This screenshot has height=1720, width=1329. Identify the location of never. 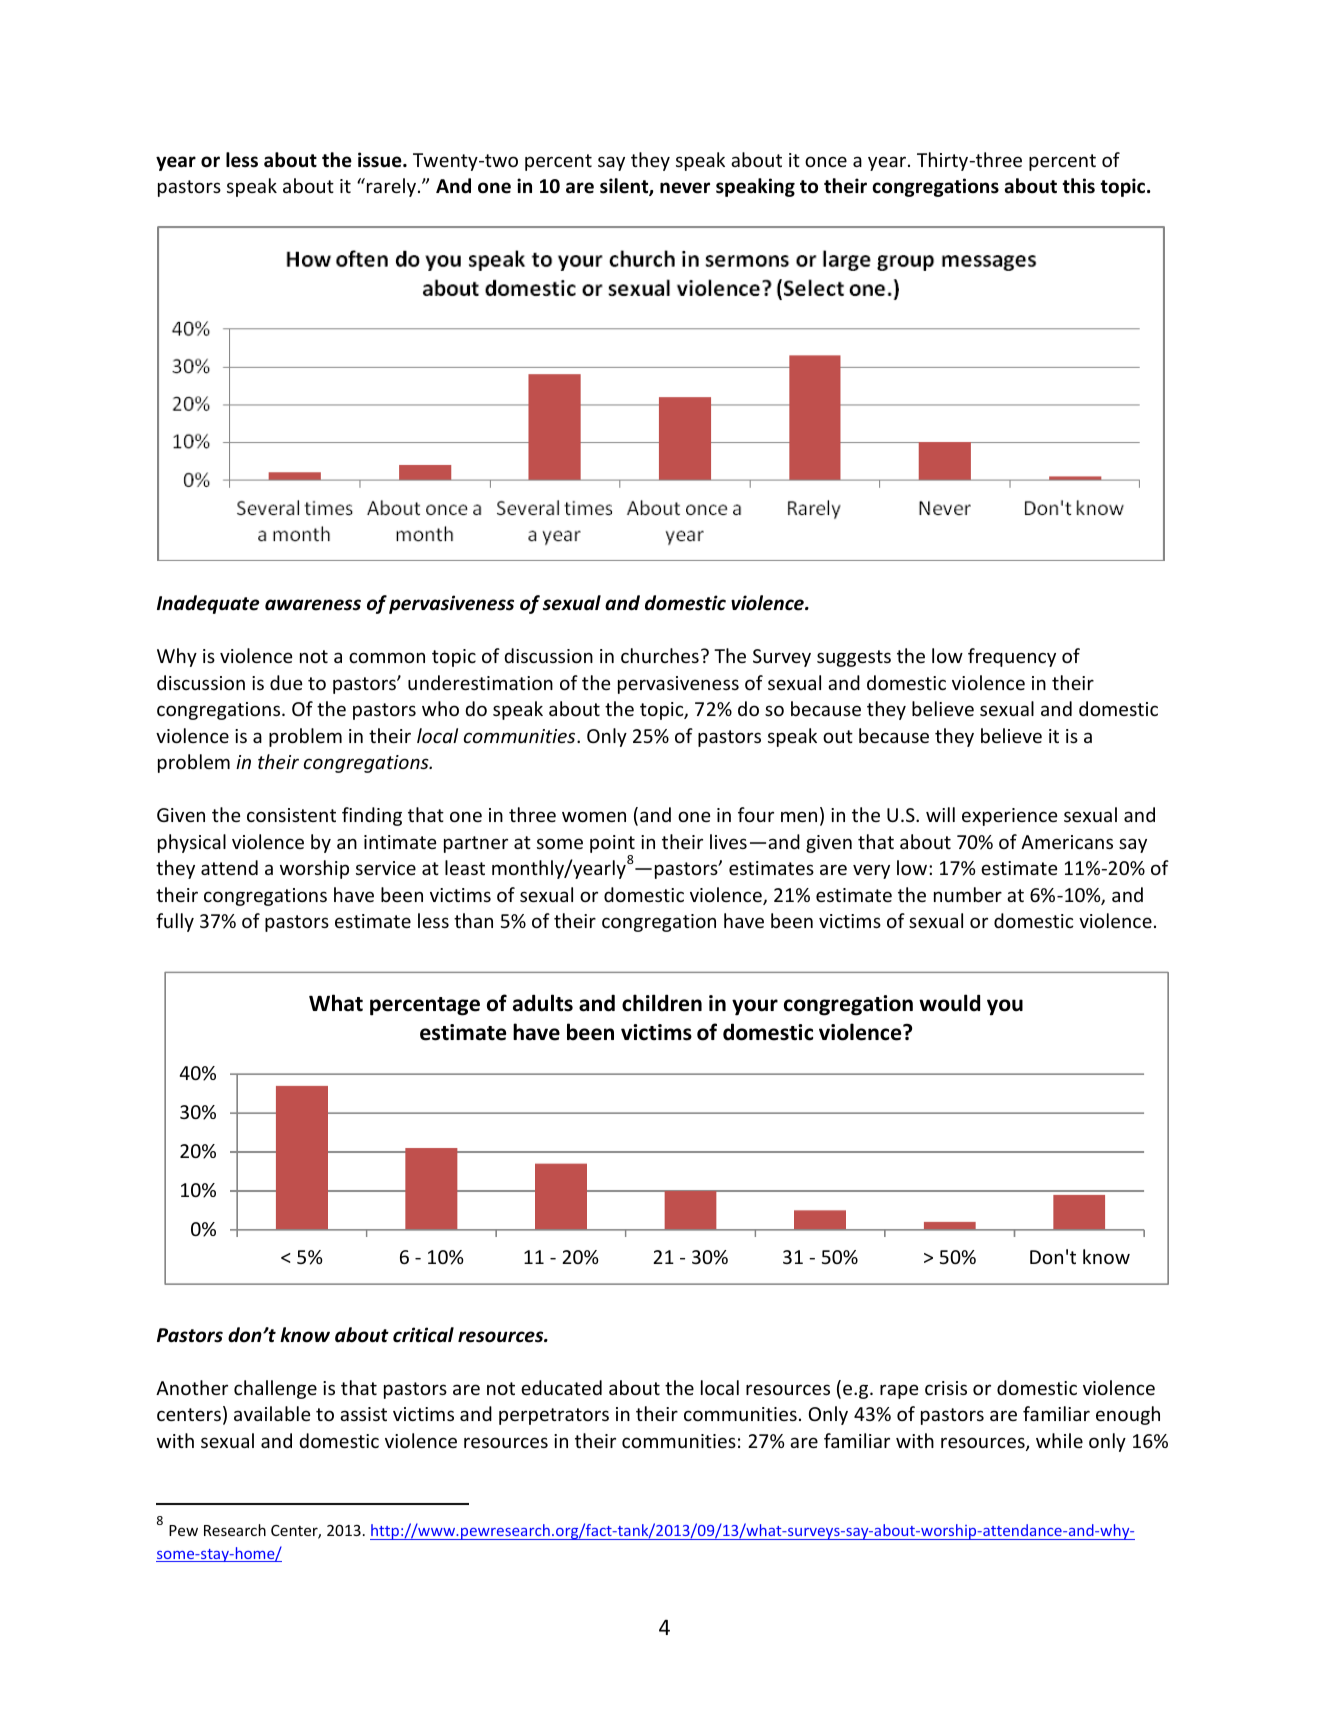
(685, 188).
